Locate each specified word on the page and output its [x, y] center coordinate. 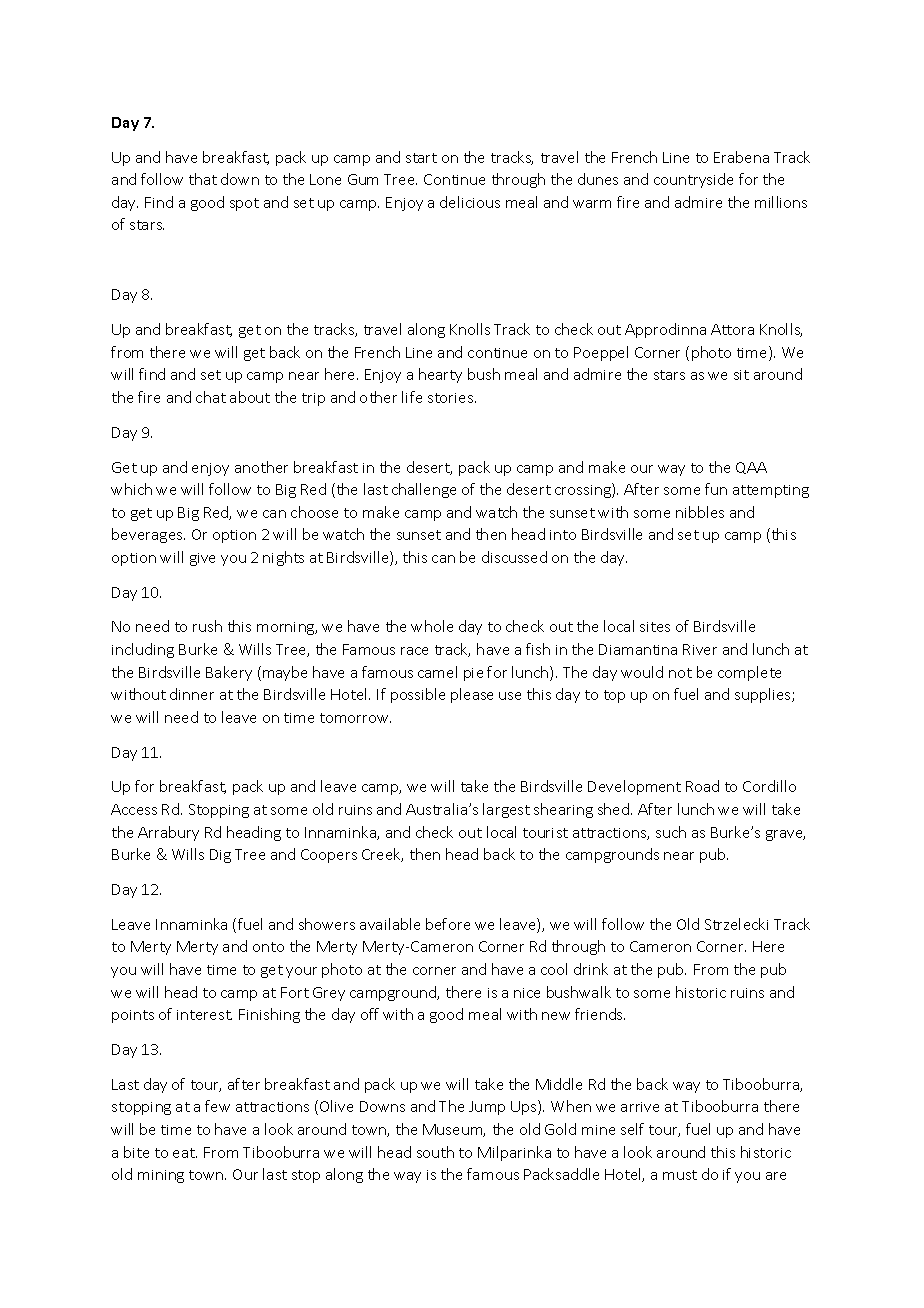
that [203, 179]
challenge [424, 490]
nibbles [700, 512]
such [671, 832]
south [435, 1152]
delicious [470, 202]
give [202, 559]
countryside [693, 180]
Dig [220, 856]
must [680, 1175]
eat [185, 1153]
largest [506, 810]
